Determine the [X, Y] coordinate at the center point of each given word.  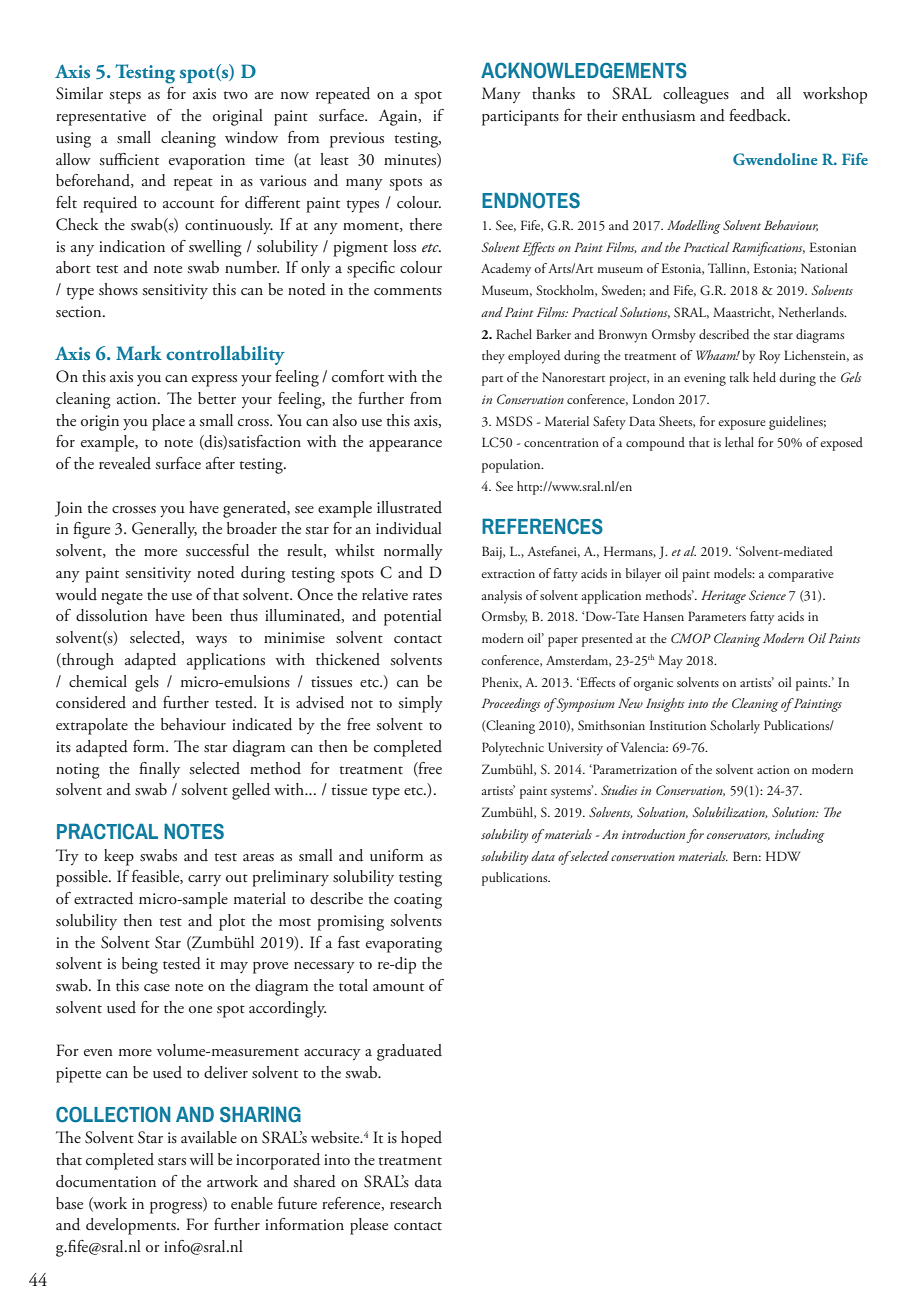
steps [125, 97]
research [416, 1203]
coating [418, 901]
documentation [106, 1181]
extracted [103, 898]
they [493, 357]
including [800, 836]
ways [211, 641]
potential [413, 617]
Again [399, 117]
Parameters [717, 616]
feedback [759, 115]
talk [739, 377]
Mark [139, 353]
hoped [421, 1139]
